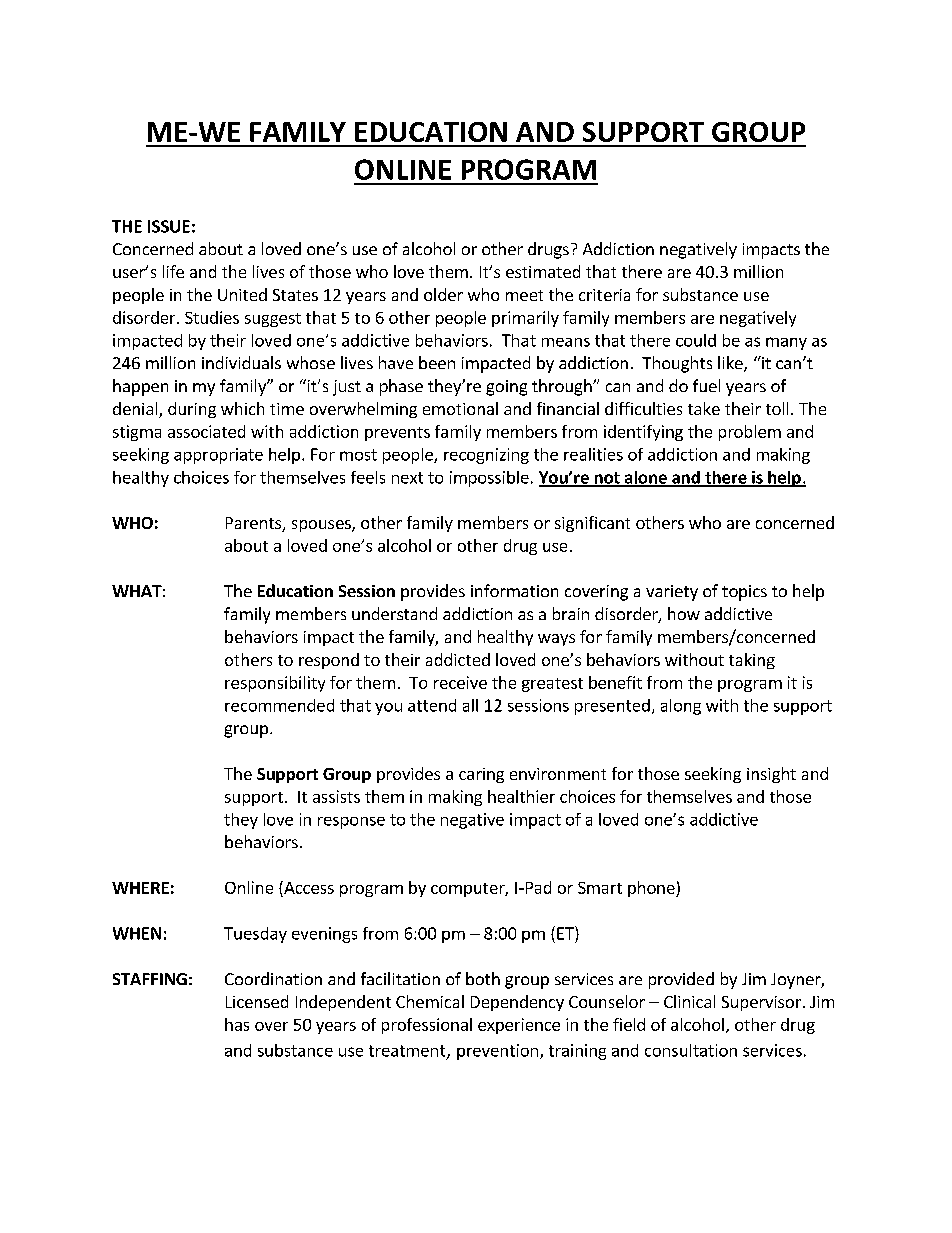 Image resolution: width=952 pixels, height=1233 pixels. What do you see at coordinates (257, 1001) in the screenshot?
I see `Licensed` at bounding box center [257, 1001].
